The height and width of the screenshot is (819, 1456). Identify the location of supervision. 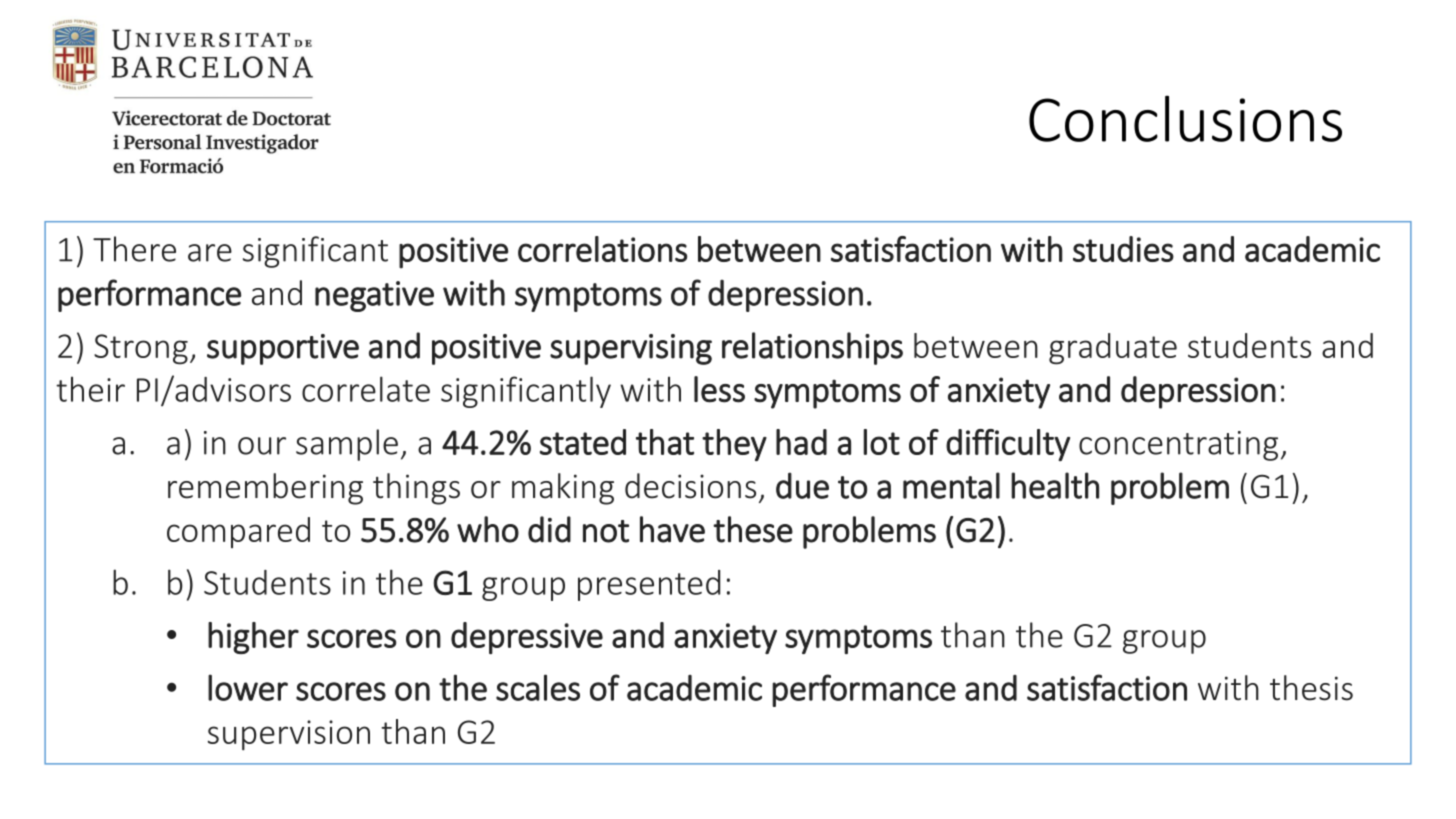
(289, 735).
